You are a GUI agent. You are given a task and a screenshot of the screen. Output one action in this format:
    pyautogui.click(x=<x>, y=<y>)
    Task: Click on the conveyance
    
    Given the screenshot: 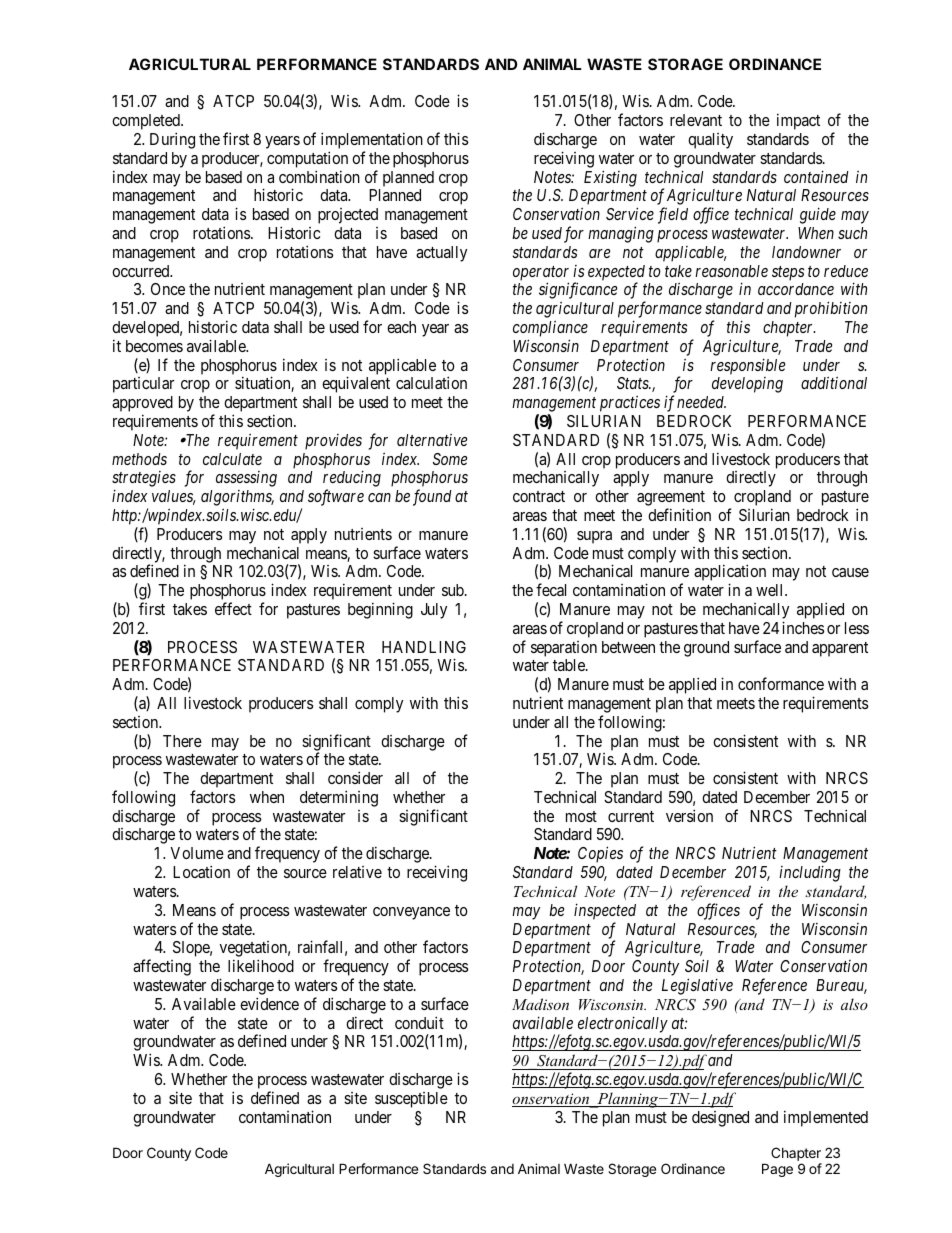 What is the action you would take?
    pyautogui.click(x=411, y=913)
